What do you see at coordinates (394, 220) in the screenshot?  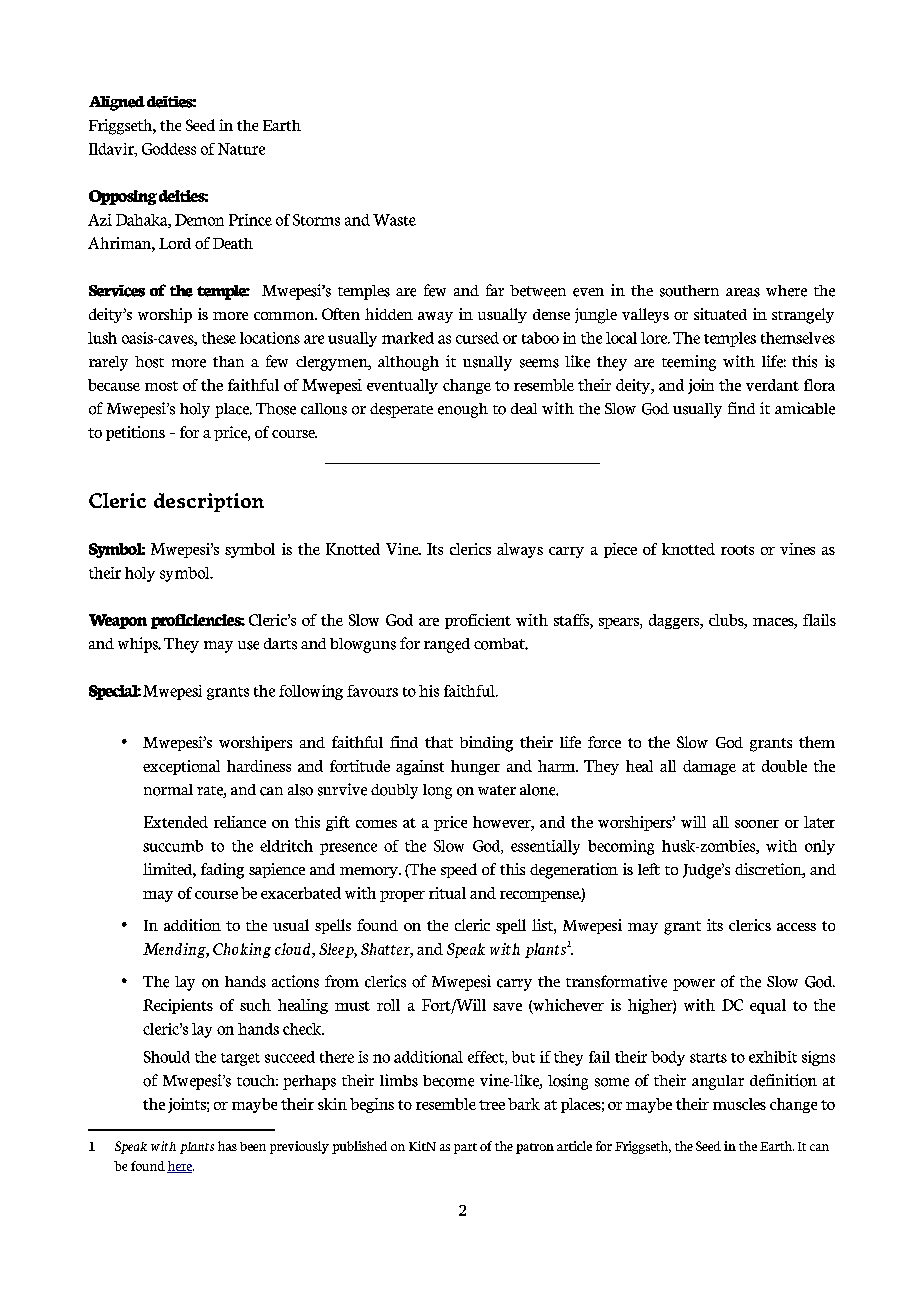 I see `Waste` at bounding box center [394, 220].
